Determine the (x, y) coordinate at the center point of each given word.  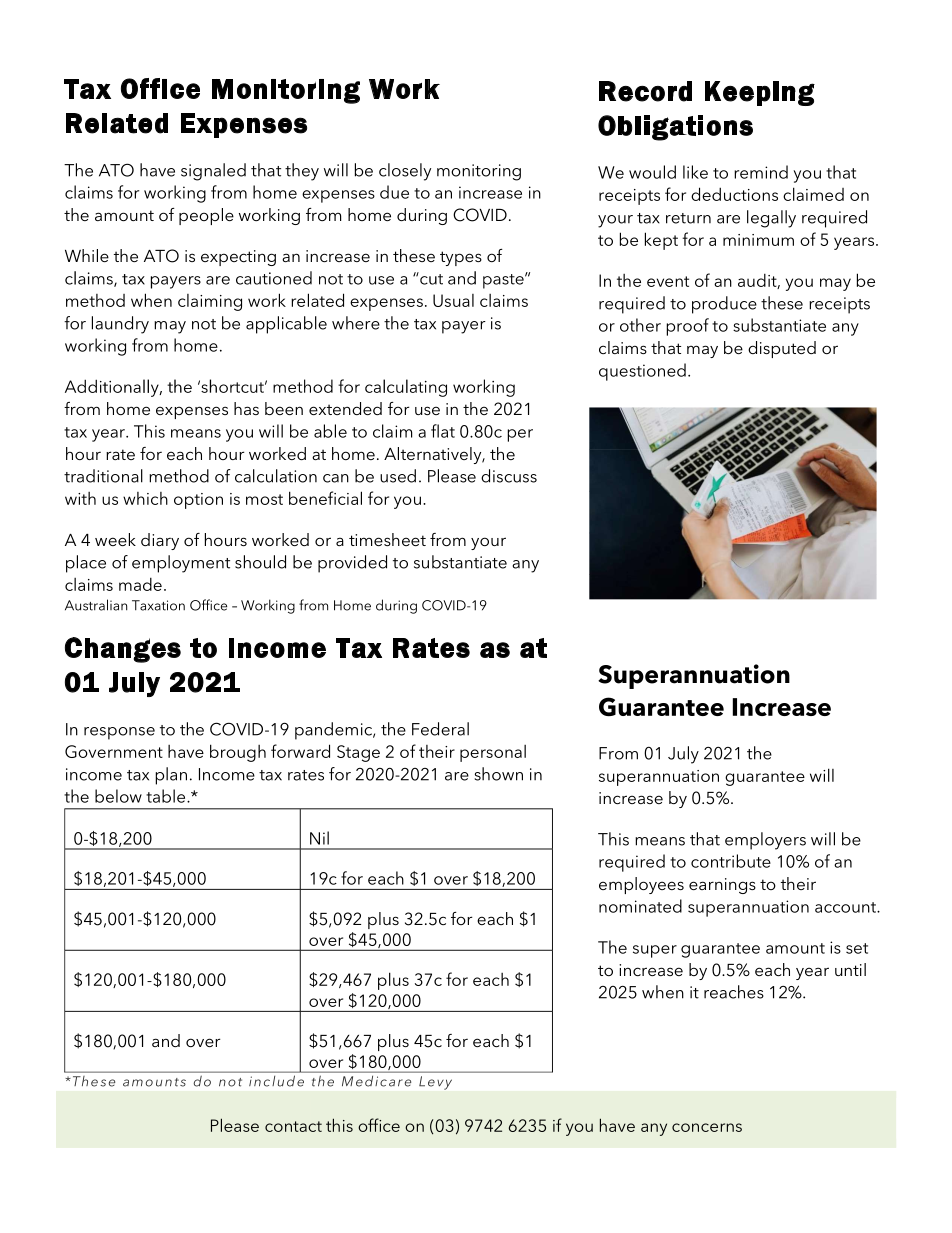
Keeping (760, 93)
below (118, 796)
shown (499, 774)
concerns (707, 1127)
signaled (213, 172)
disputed (782, 349)
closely (405, 172)
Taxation (158, 605)
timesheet (387, 539)
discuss (509, 476)
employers (765, 841)
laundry (120, 325)
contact (293, 1126)
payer (464, 327)
